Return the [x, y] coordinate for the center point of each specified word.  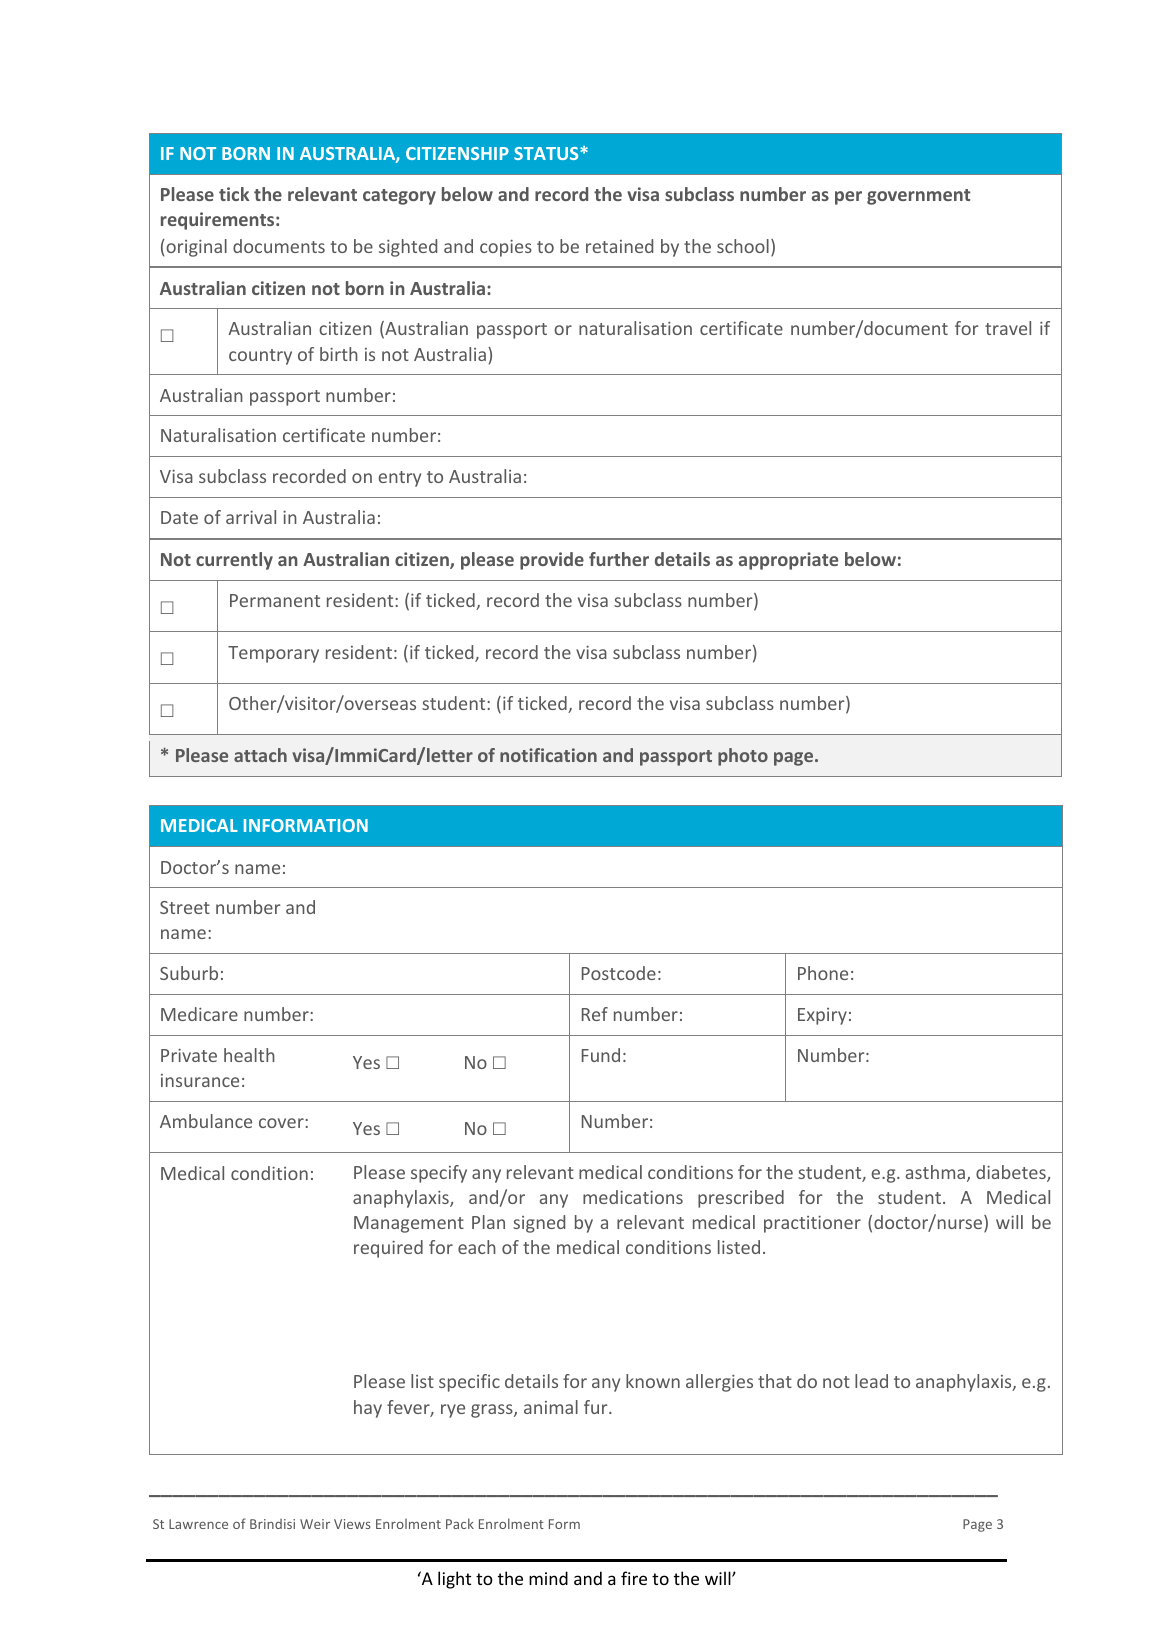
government [919, 197]
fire [634, 1578]
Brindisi [272, 1524]
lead [871, 1381]
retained [619, 246]
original [195, 248]
